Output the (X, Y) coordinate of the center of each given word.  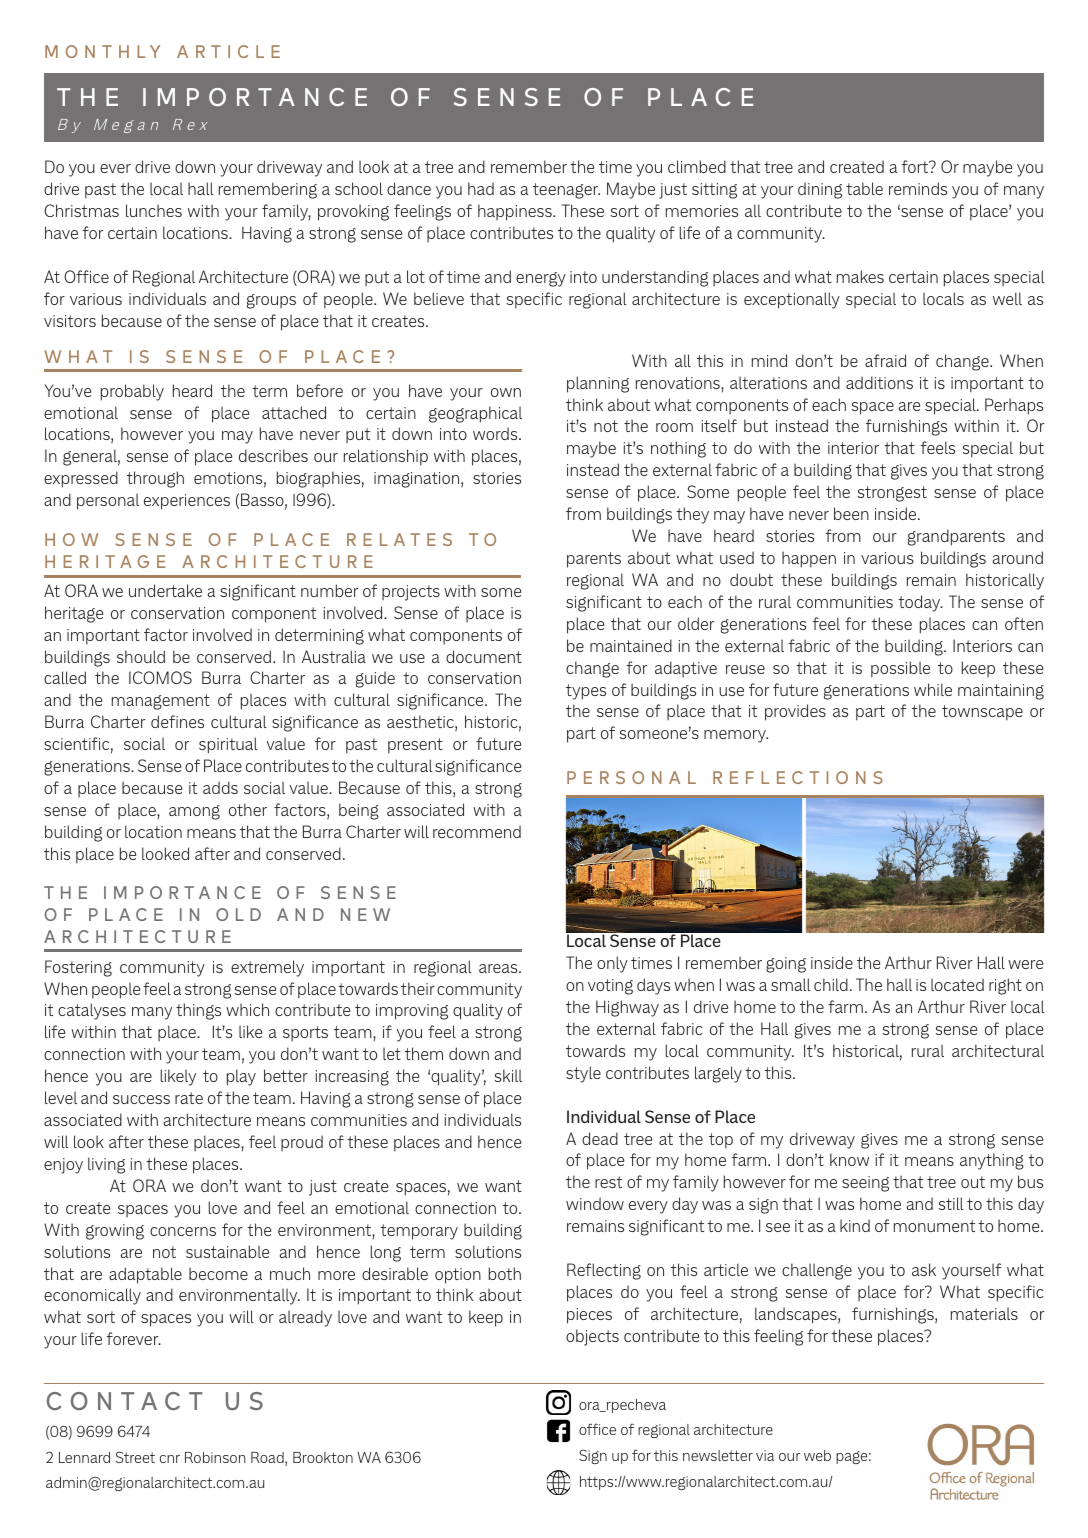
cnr (170, 1459)
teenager (566, 191)
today (920, 603)
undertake (165, 590)
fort (916, 166)
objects (592, 1337)
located (957, 984)
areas (499, 968)
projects (411, 593)
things (198, 1011)
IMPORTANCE (255, 97)
